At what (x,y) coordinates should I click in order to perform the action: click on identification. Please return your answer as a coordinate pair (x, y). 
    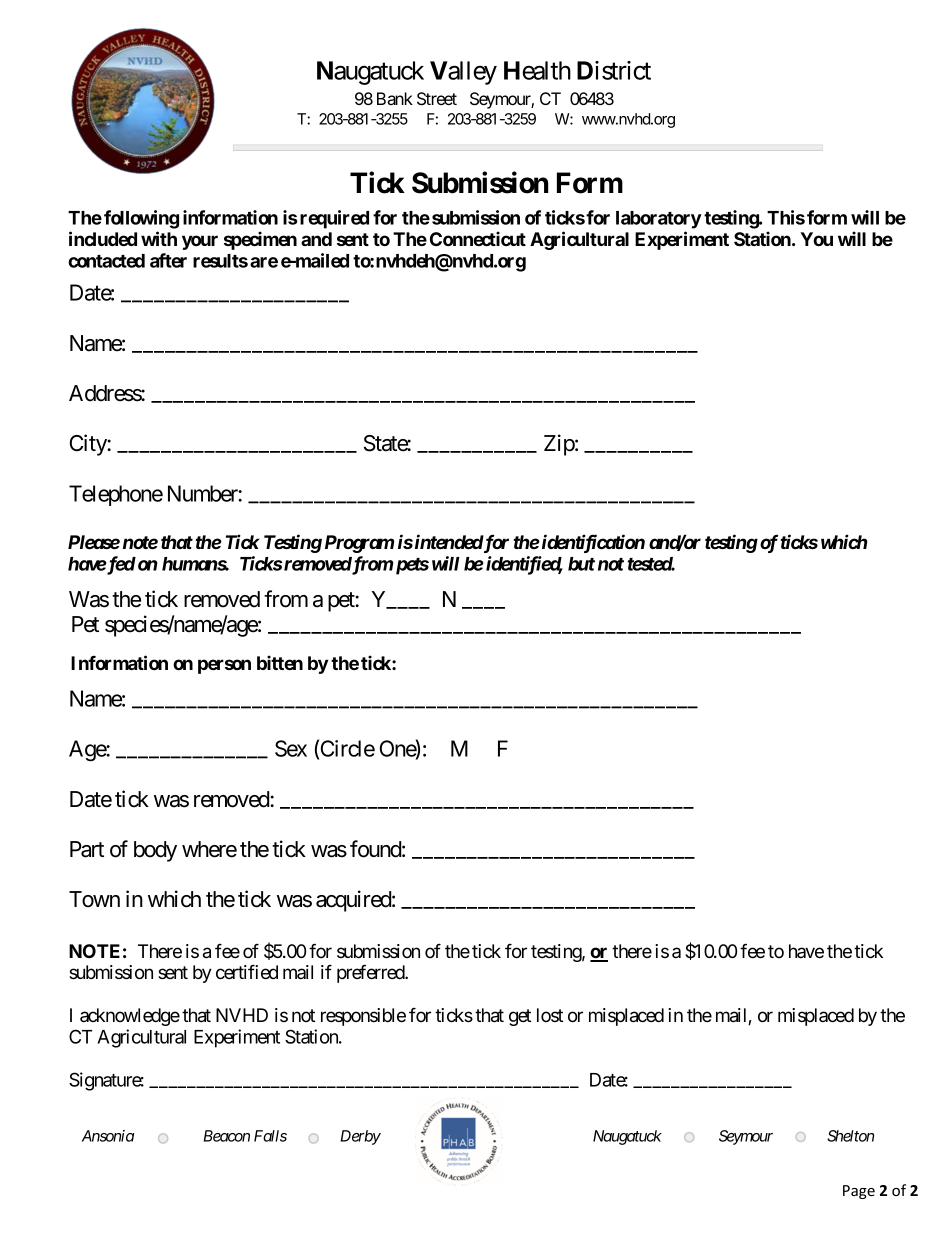
    Looking at the image, I should click on (592, 543).
